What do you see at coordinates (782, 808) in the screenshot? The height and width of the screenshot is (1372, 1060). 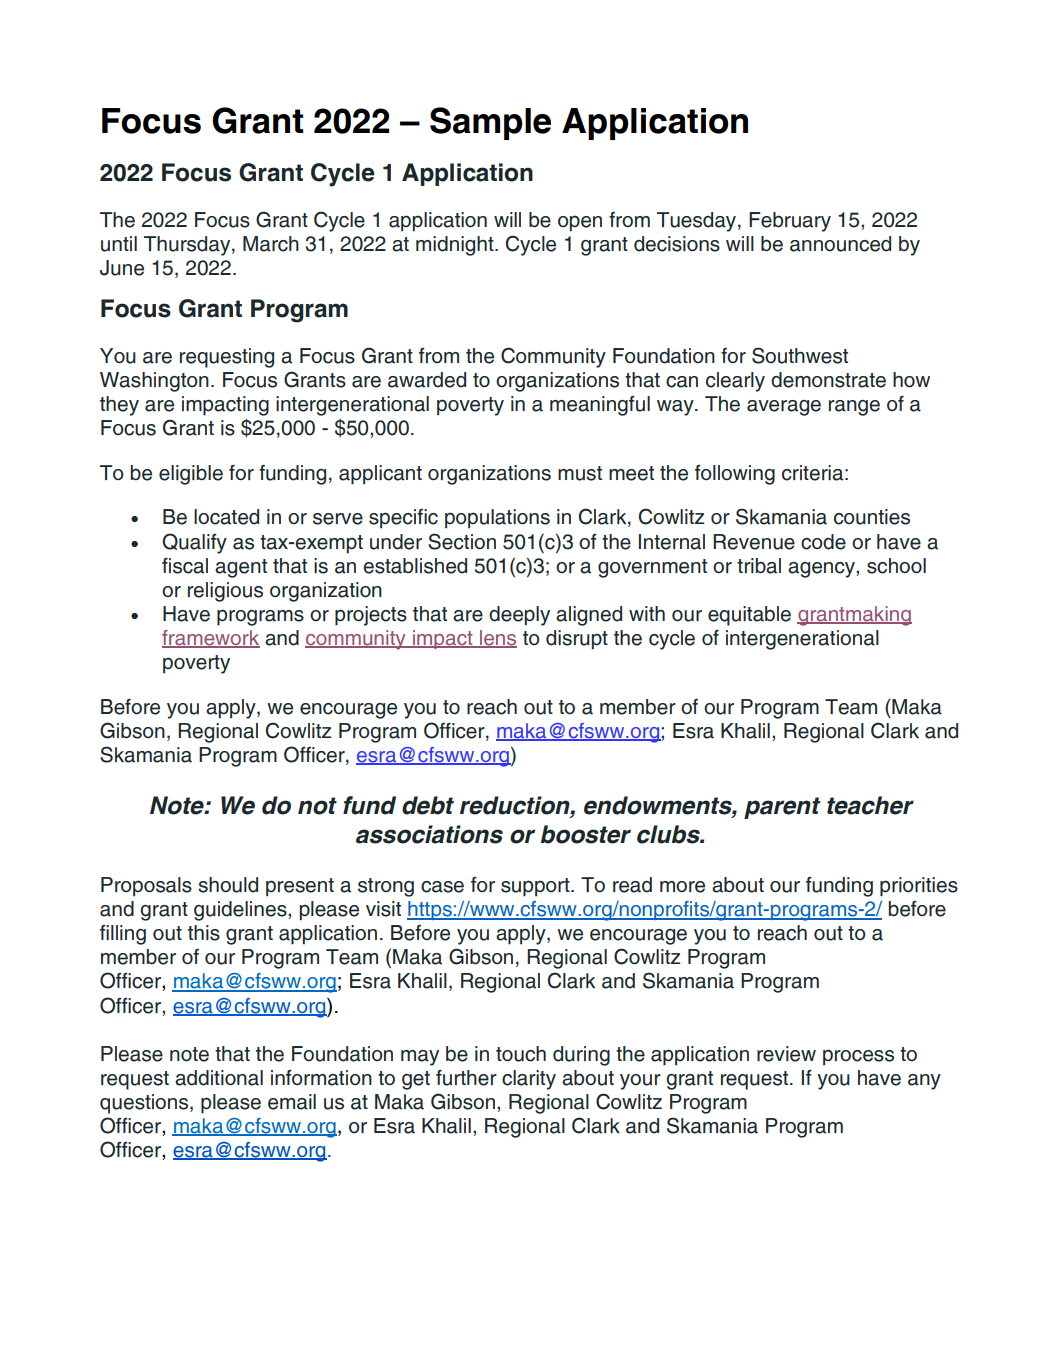 I see `parent` at bounding box center [782, 808].
